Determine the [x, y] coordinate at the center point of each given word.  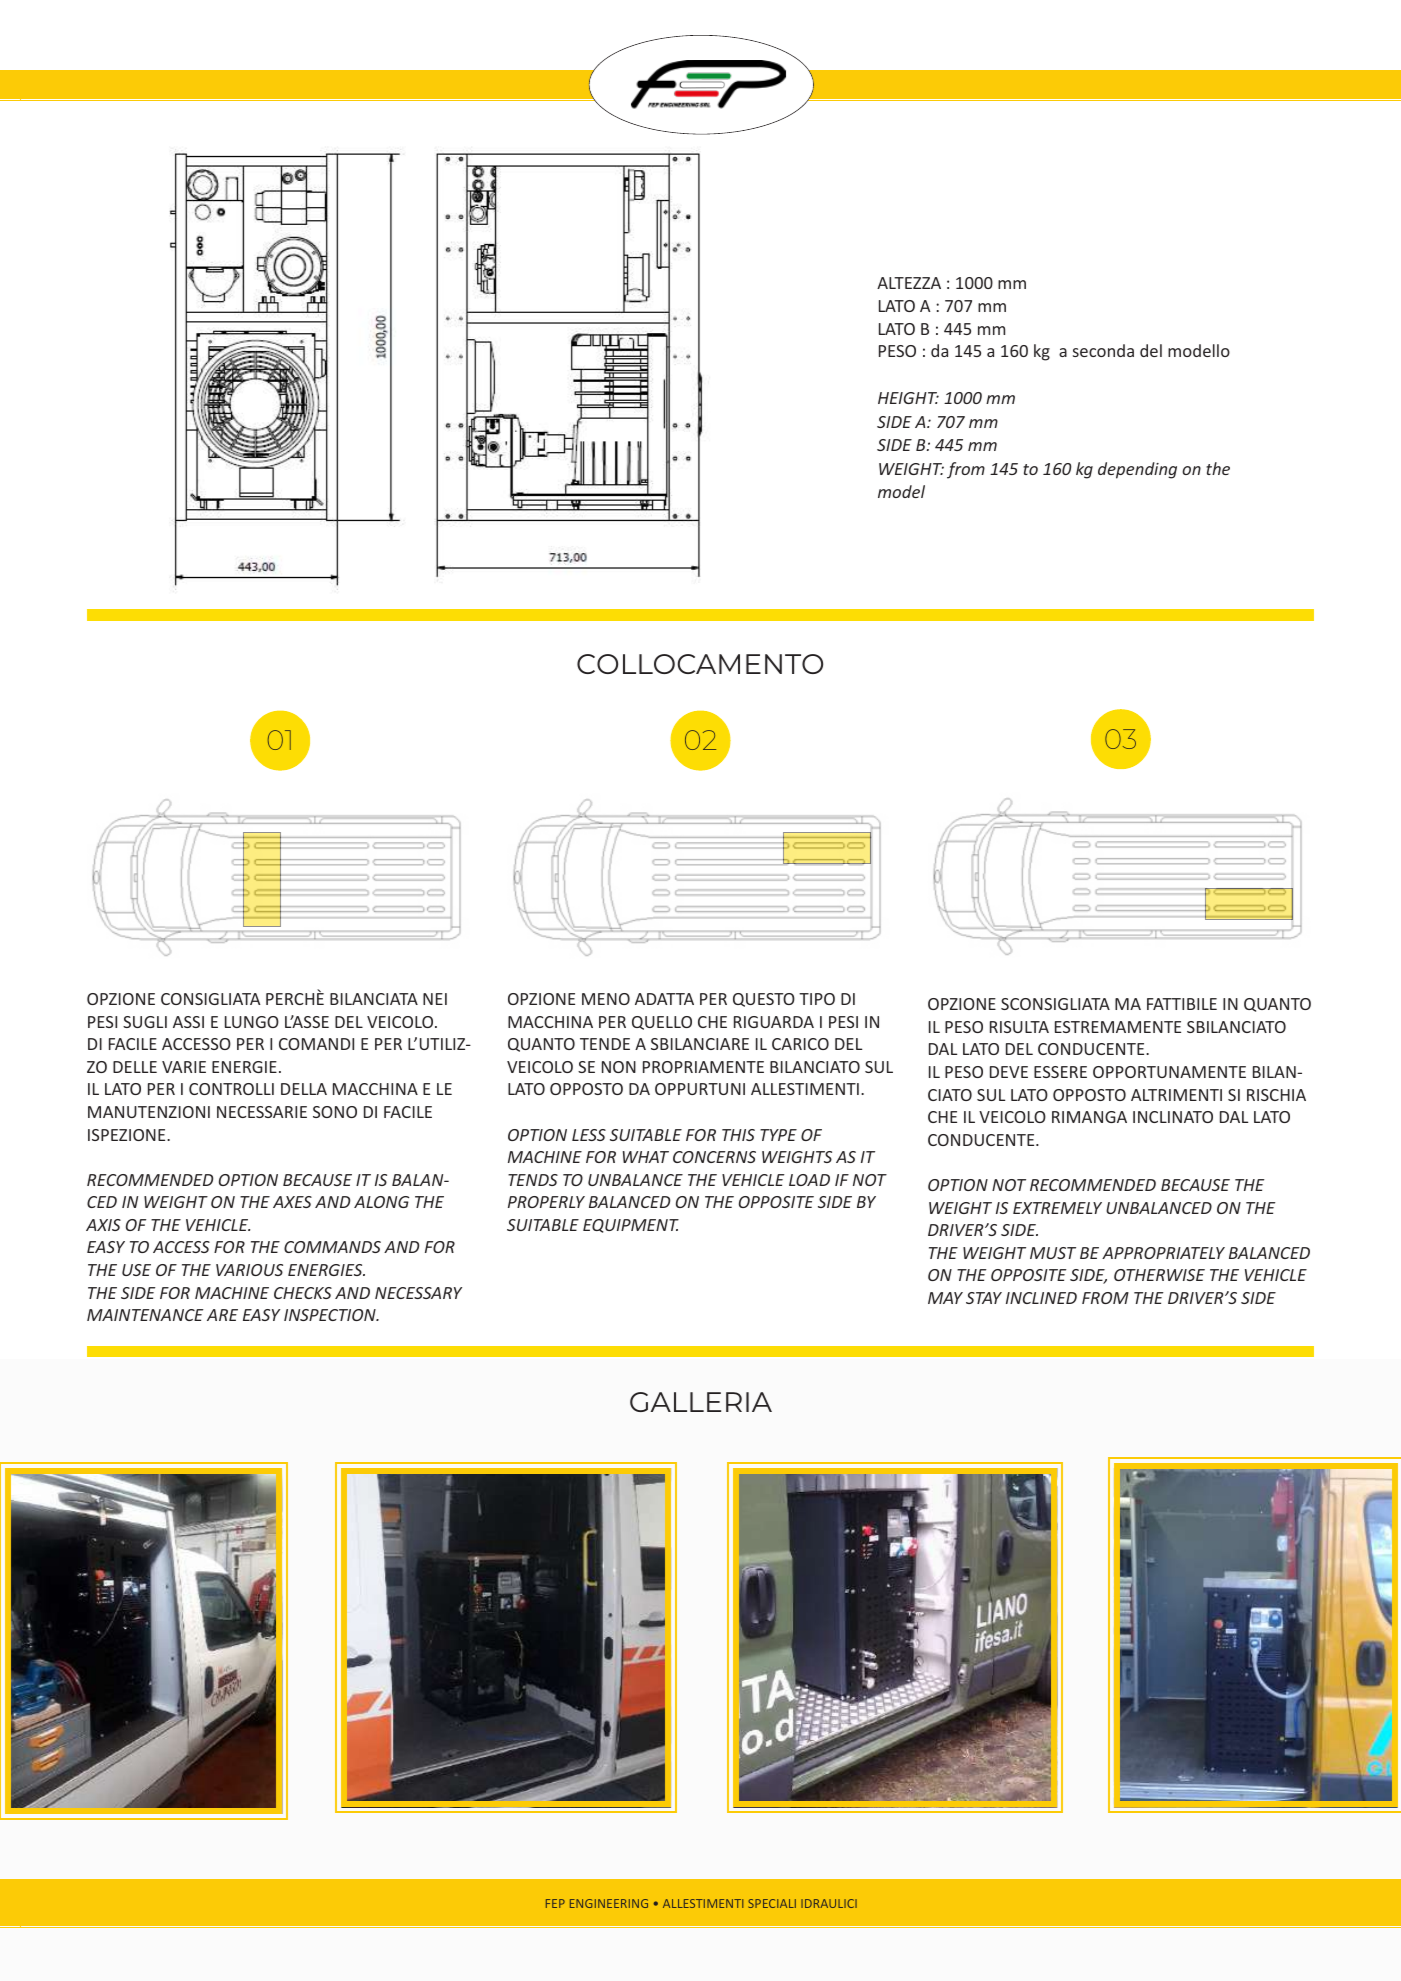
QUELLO [662, 1023]
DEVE [1009, 1072]
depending [1137, 470]
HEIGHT [908, 398]
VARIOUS [249, 1270]
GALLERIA [701, 1402]
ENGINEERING [609, 1903]
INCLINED [1041, 1298]
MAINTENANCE [145, 1315]
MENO [606, 999]
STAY [984, 1298]
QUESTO [764, 1000]
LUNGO [252, 1022]
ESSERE [1060, 1072]
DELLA [304, 1089]
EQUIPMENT [631, 1226]
